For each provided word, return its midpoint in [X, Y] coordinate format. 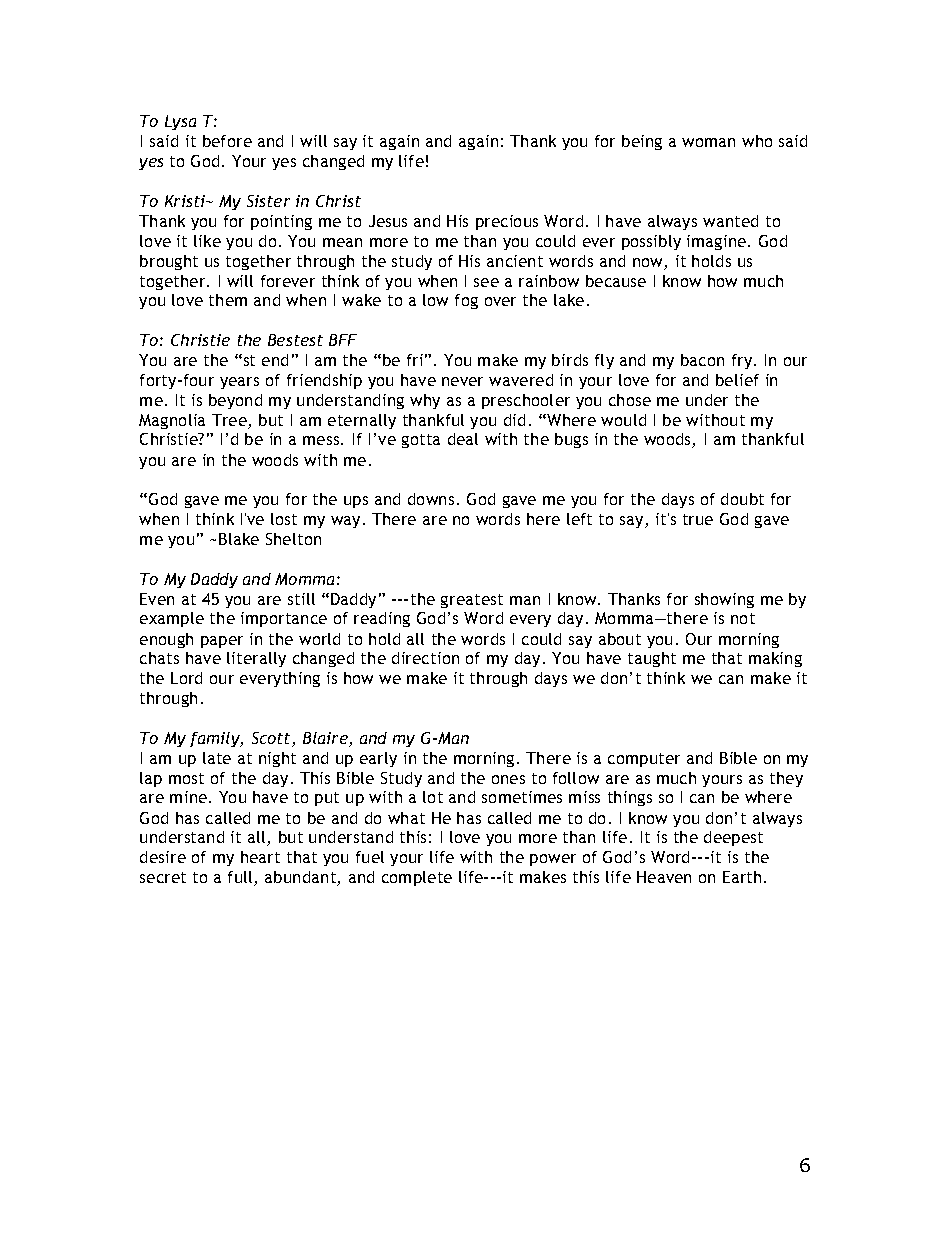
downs [431, 499]
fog [466, 301]
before [227, 141]
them [228, 300]
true [698, 519]
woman [708, 142]
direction [425, 658]
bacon [702, 360]
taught [652, 659]
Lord [186, 678]
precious [507, 222]
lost [284, 519]
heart [260, 857]
